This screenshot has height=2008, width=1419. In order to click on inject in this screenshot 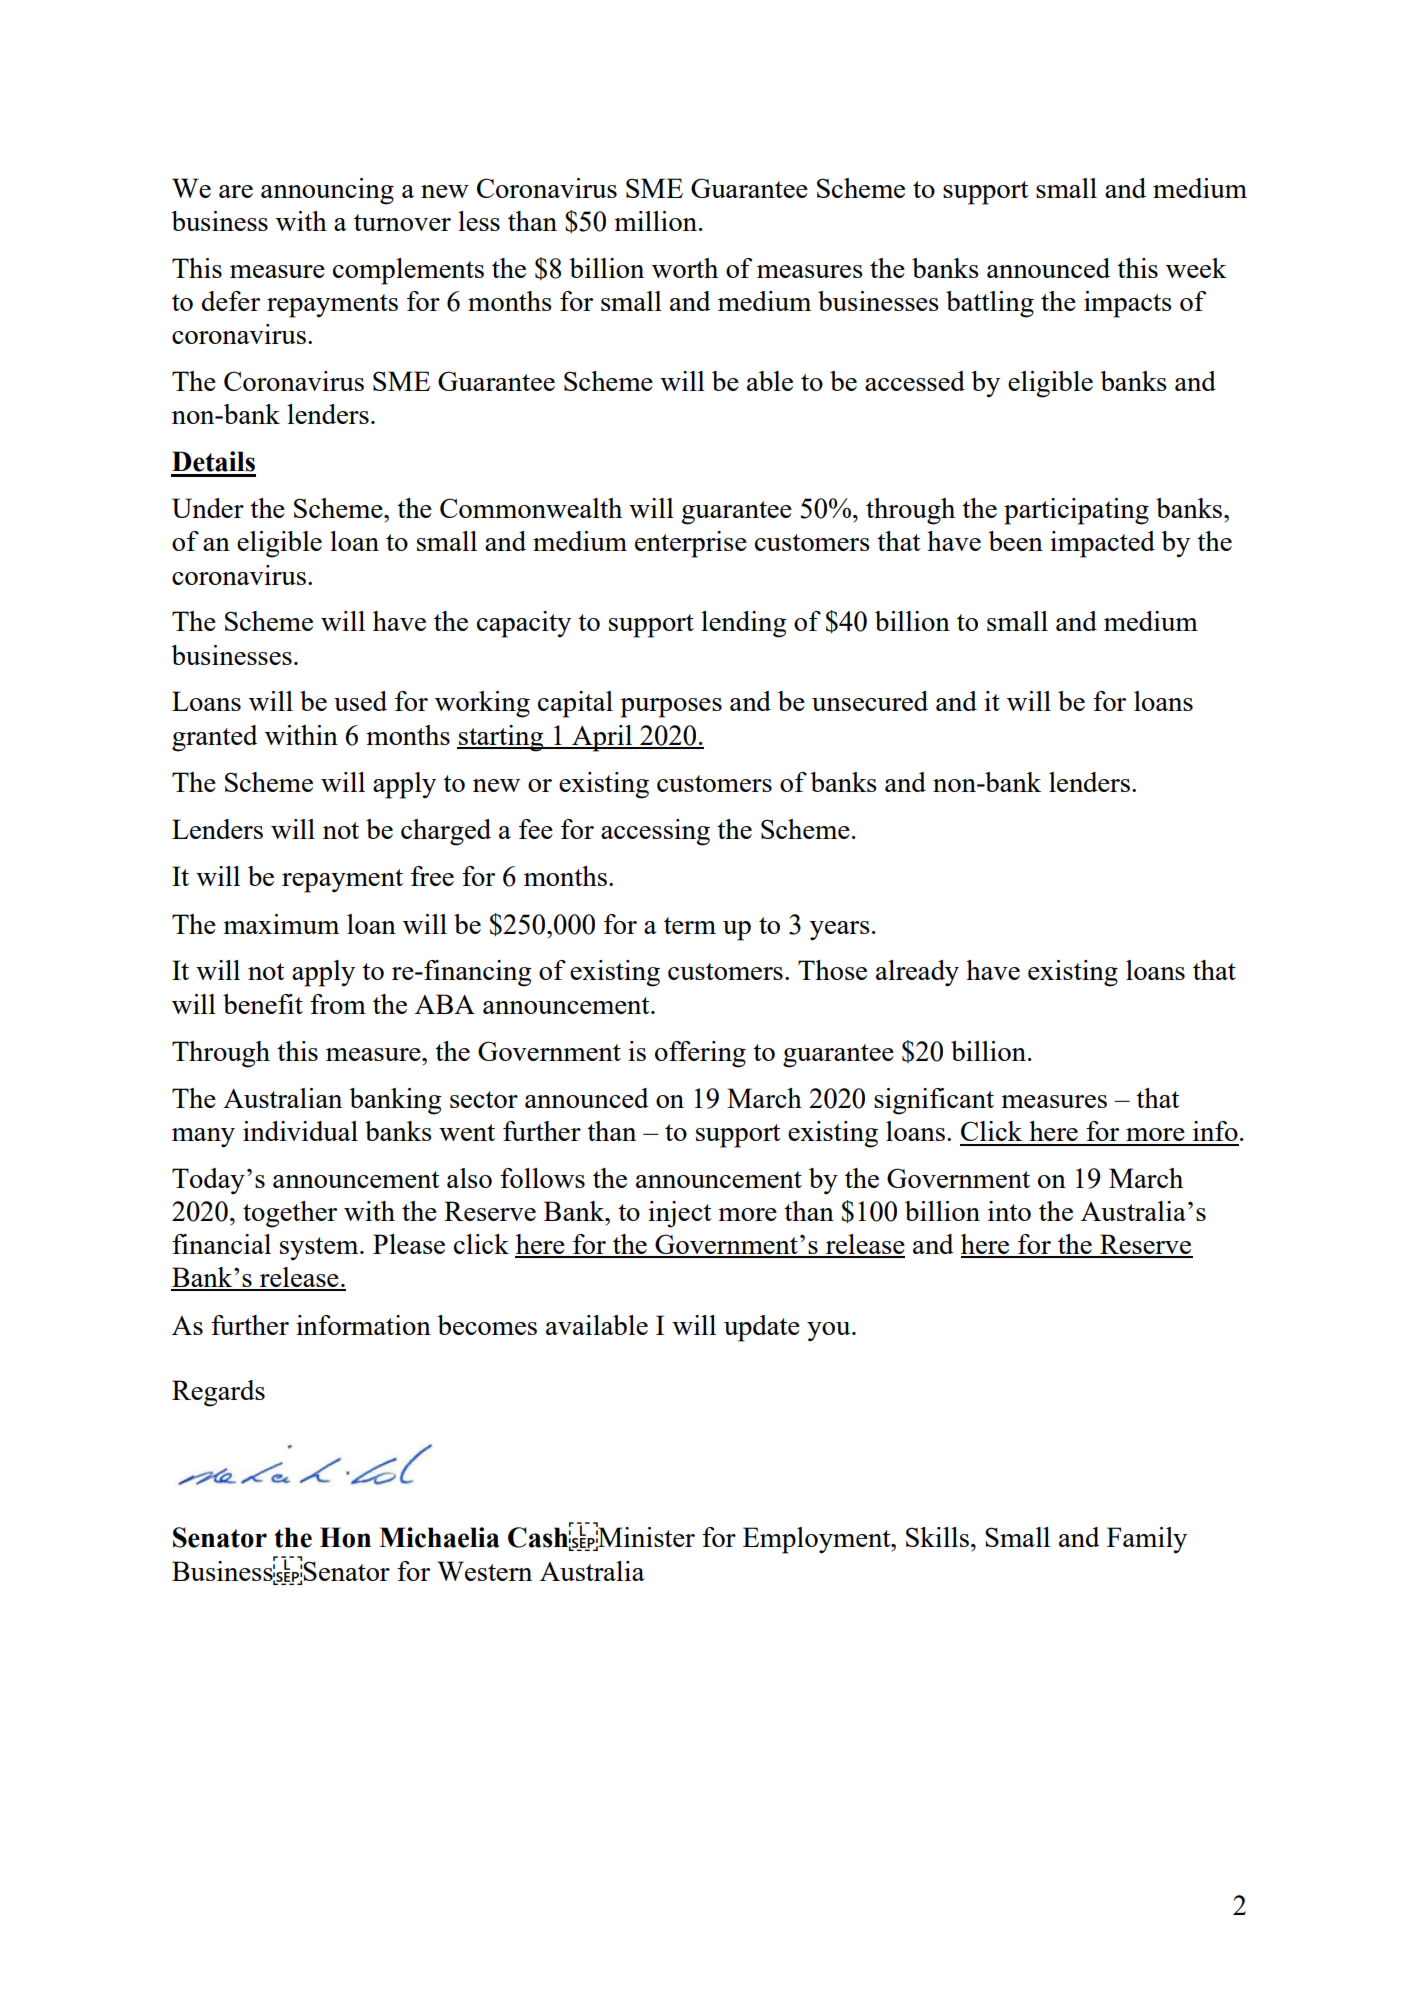, I will do `click(680, 1214)`.
